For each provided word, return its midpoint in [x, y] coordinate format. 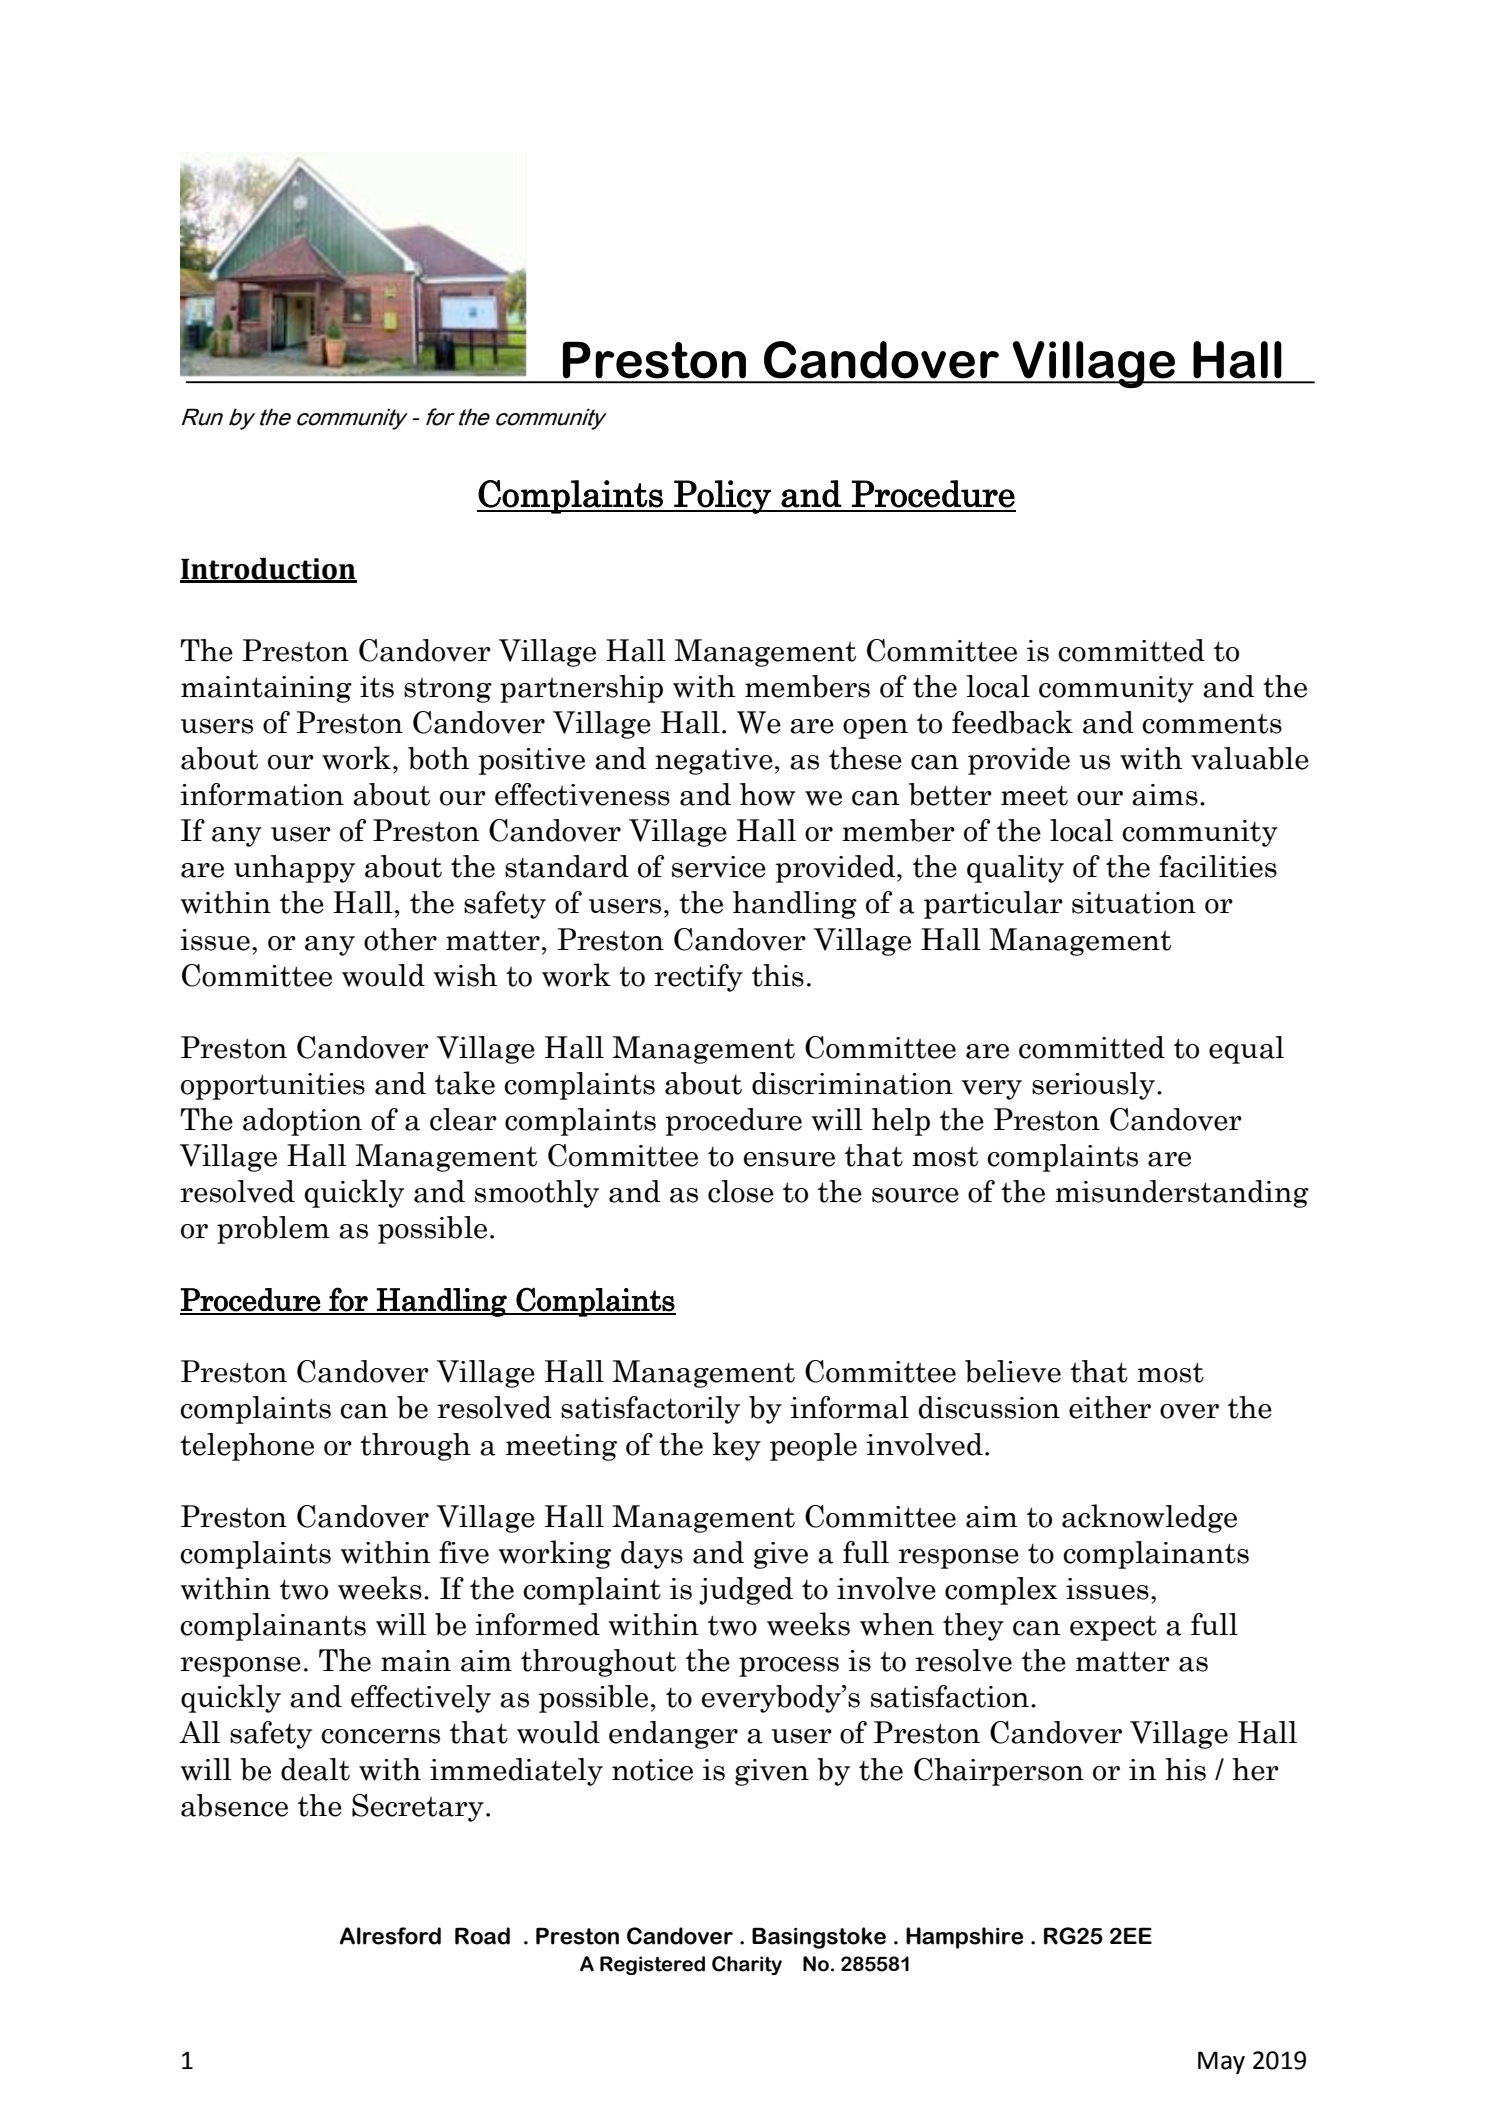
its [377, 687]
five [464, 1552]
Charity [747, 1965]
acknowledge [1149, 1518]
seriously [1093, 1086]
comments [1212, 724]
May [1221, 2062]
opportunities [273, 1086]
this [778, 975]
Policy [722, 497]
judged [746, 1591]
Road [482, 1936]
